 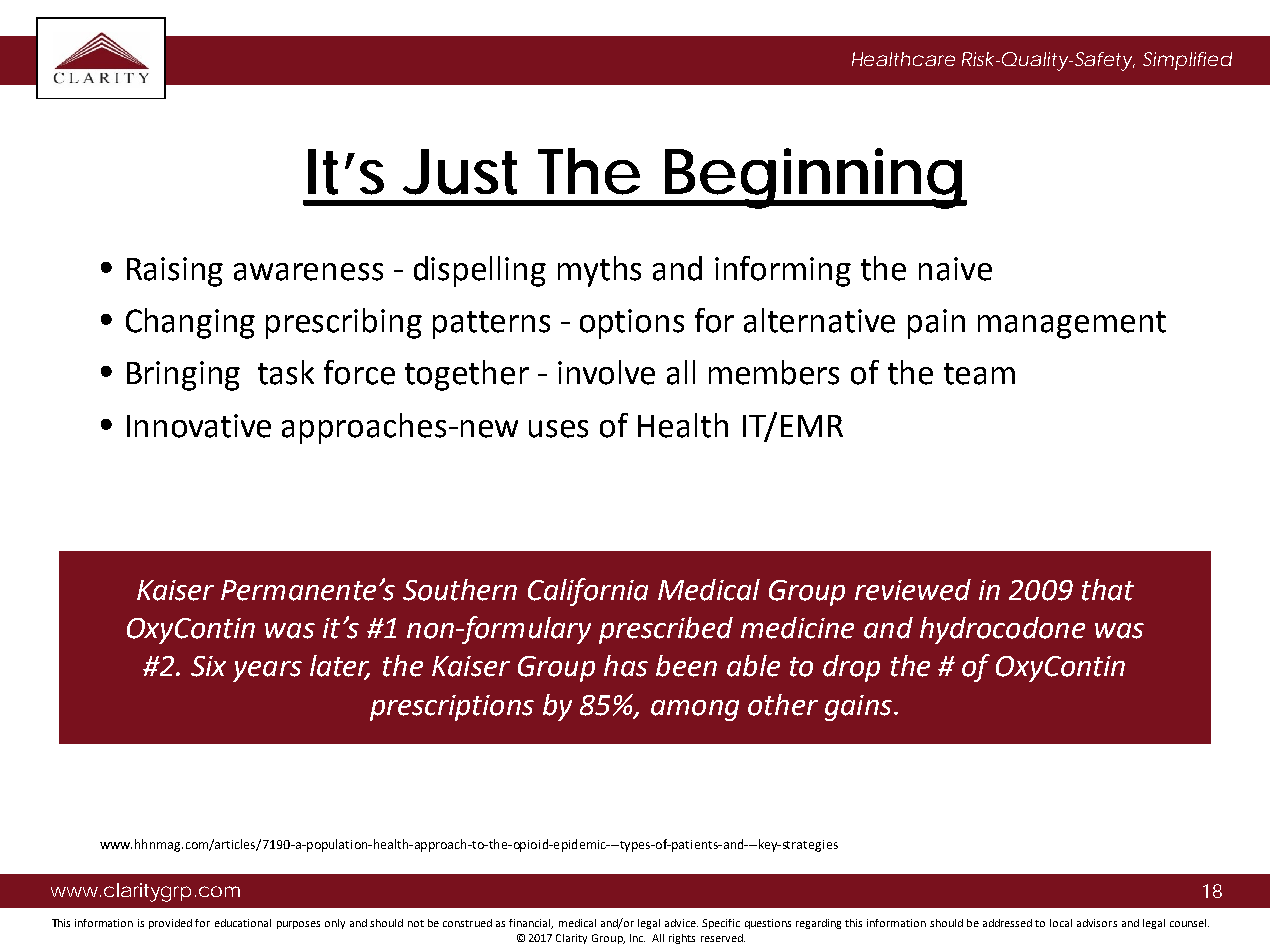 What do you see at coordinates (913, 590) in the image?
I see `reviewed` at bounding box center [913, 590].
